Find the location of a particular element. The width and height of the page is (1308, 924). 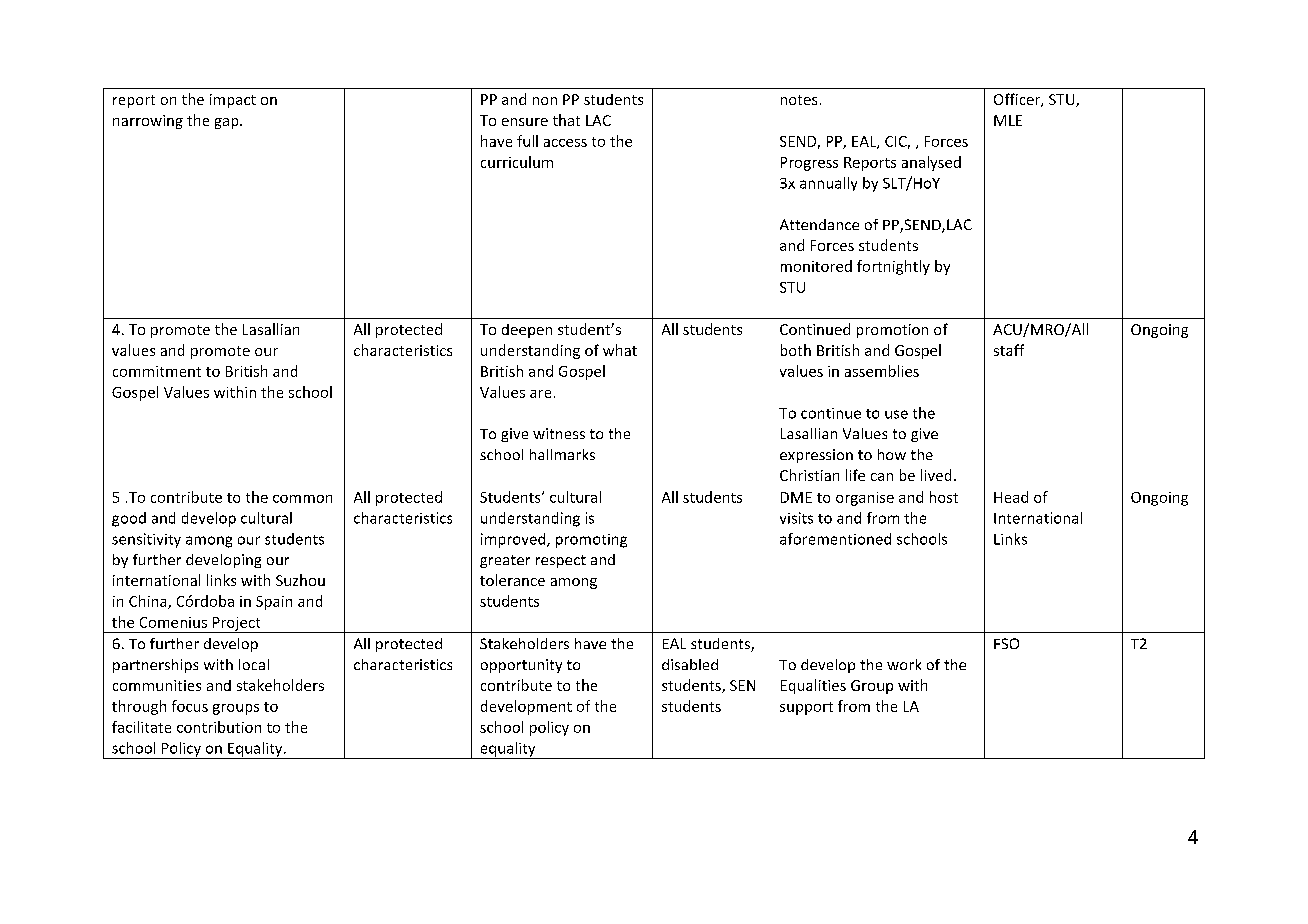

common is located at coordinates (302, 499).
